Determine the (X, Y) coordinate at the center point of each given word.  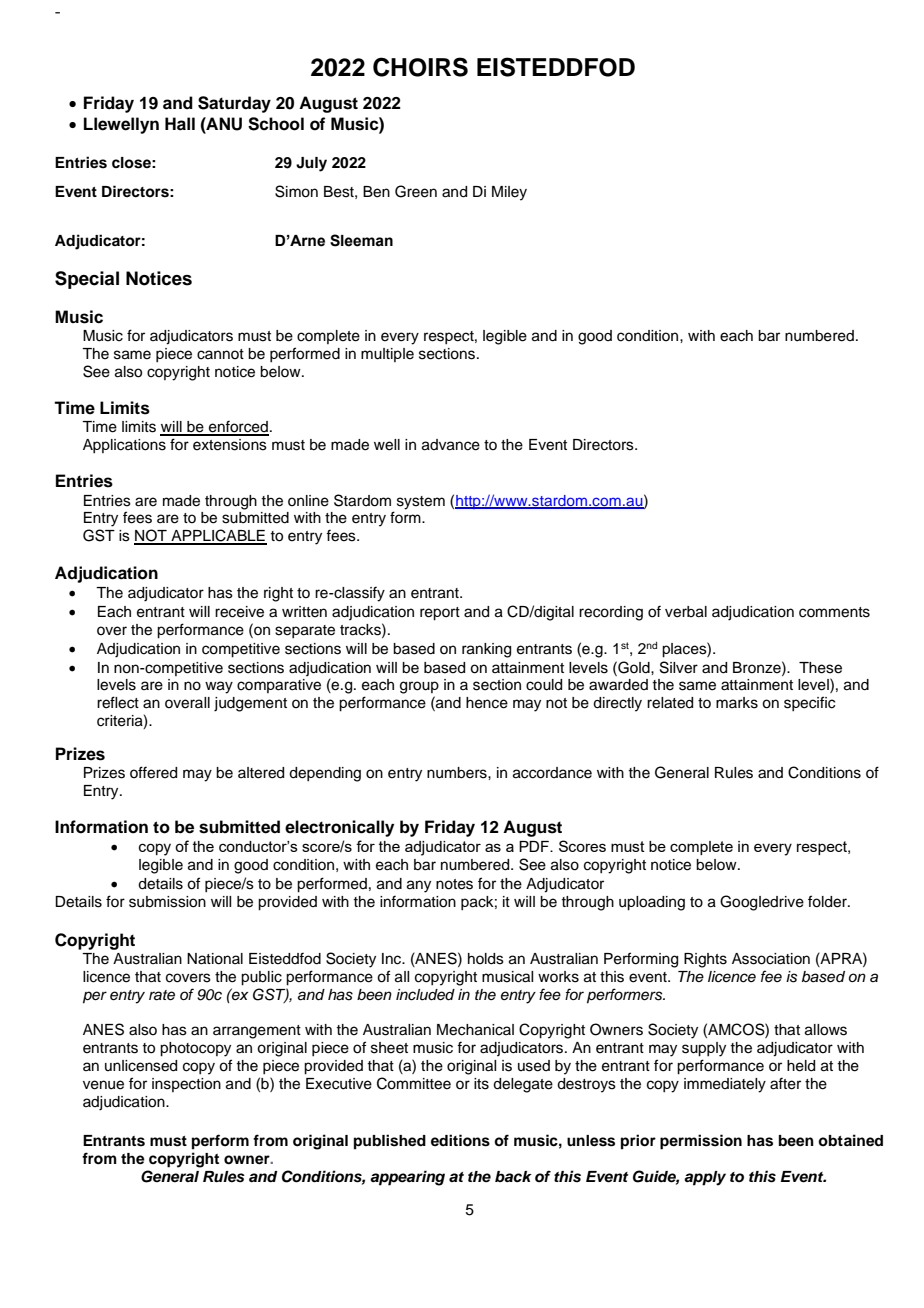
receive (239, 612)
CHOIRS (420, 67)
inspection (186, 1085)
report (440, 614)
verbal (686, 612)
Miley (509, 193)
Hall (180, 124)
